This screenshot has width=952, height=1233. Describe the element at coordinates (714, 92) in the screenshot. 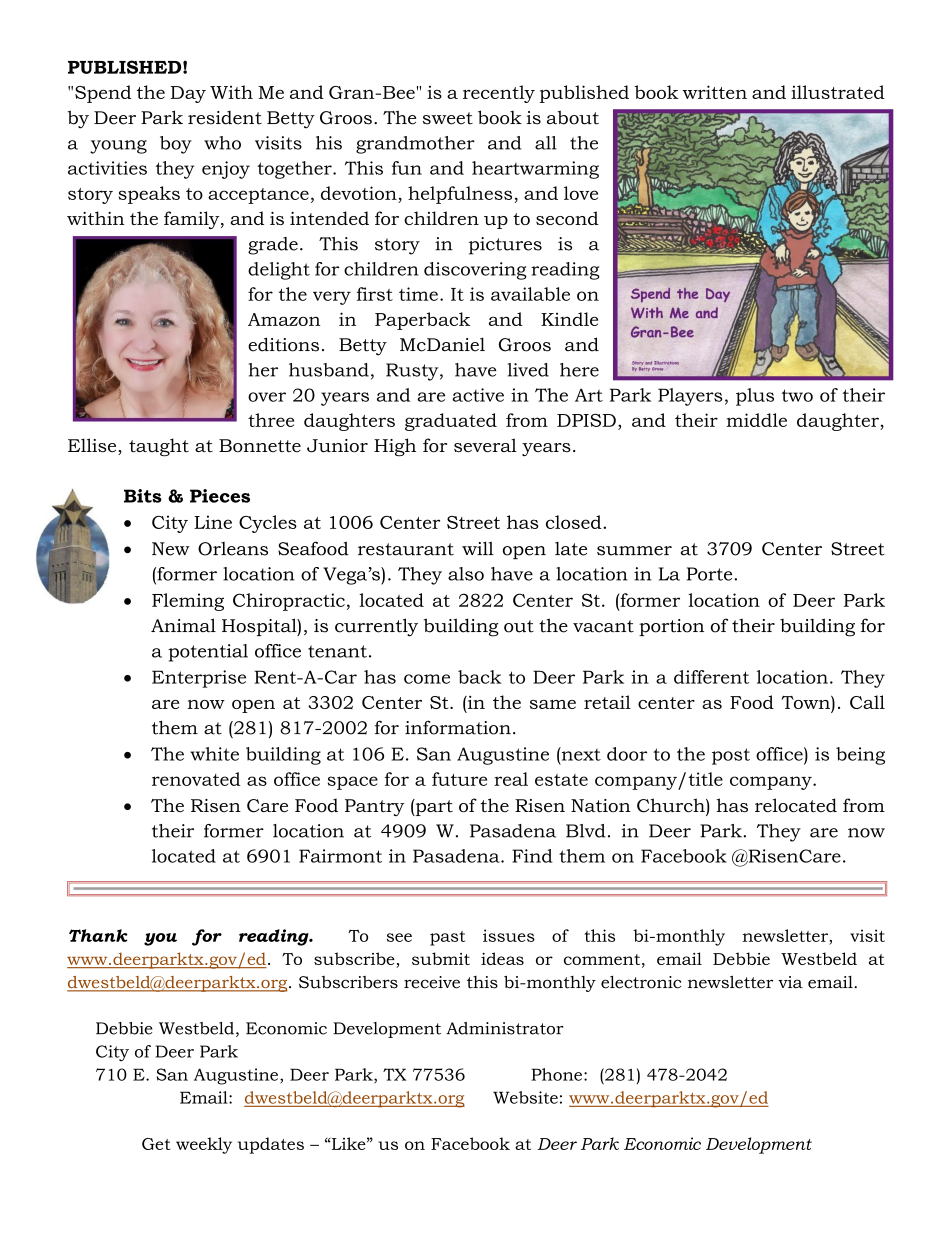

I see `written` at that location.
